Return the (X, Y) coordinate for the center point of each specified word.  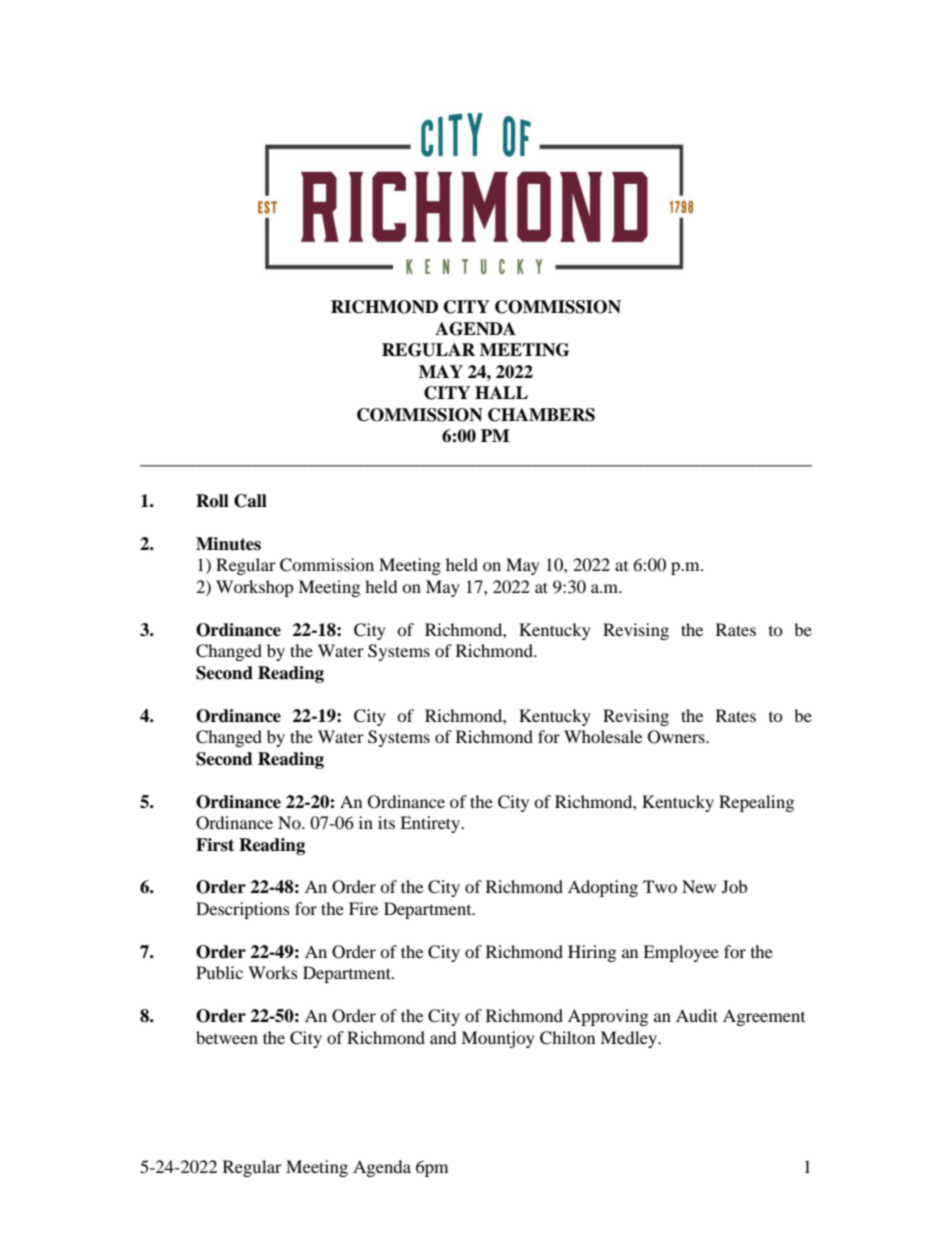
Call (250, 501)
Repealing (756, 803)
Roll (212, 501)
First (215, 845)
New (699, 886)
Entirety (431, 824)
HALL (501, 392)
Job (734, 886)
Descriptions (243, 910)
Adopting (603, 888)
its (386, 822)
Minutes (228, 544)
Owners (677, 737)
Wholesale (603, 736)
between (227, 1037)
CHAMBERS (541, 415)
